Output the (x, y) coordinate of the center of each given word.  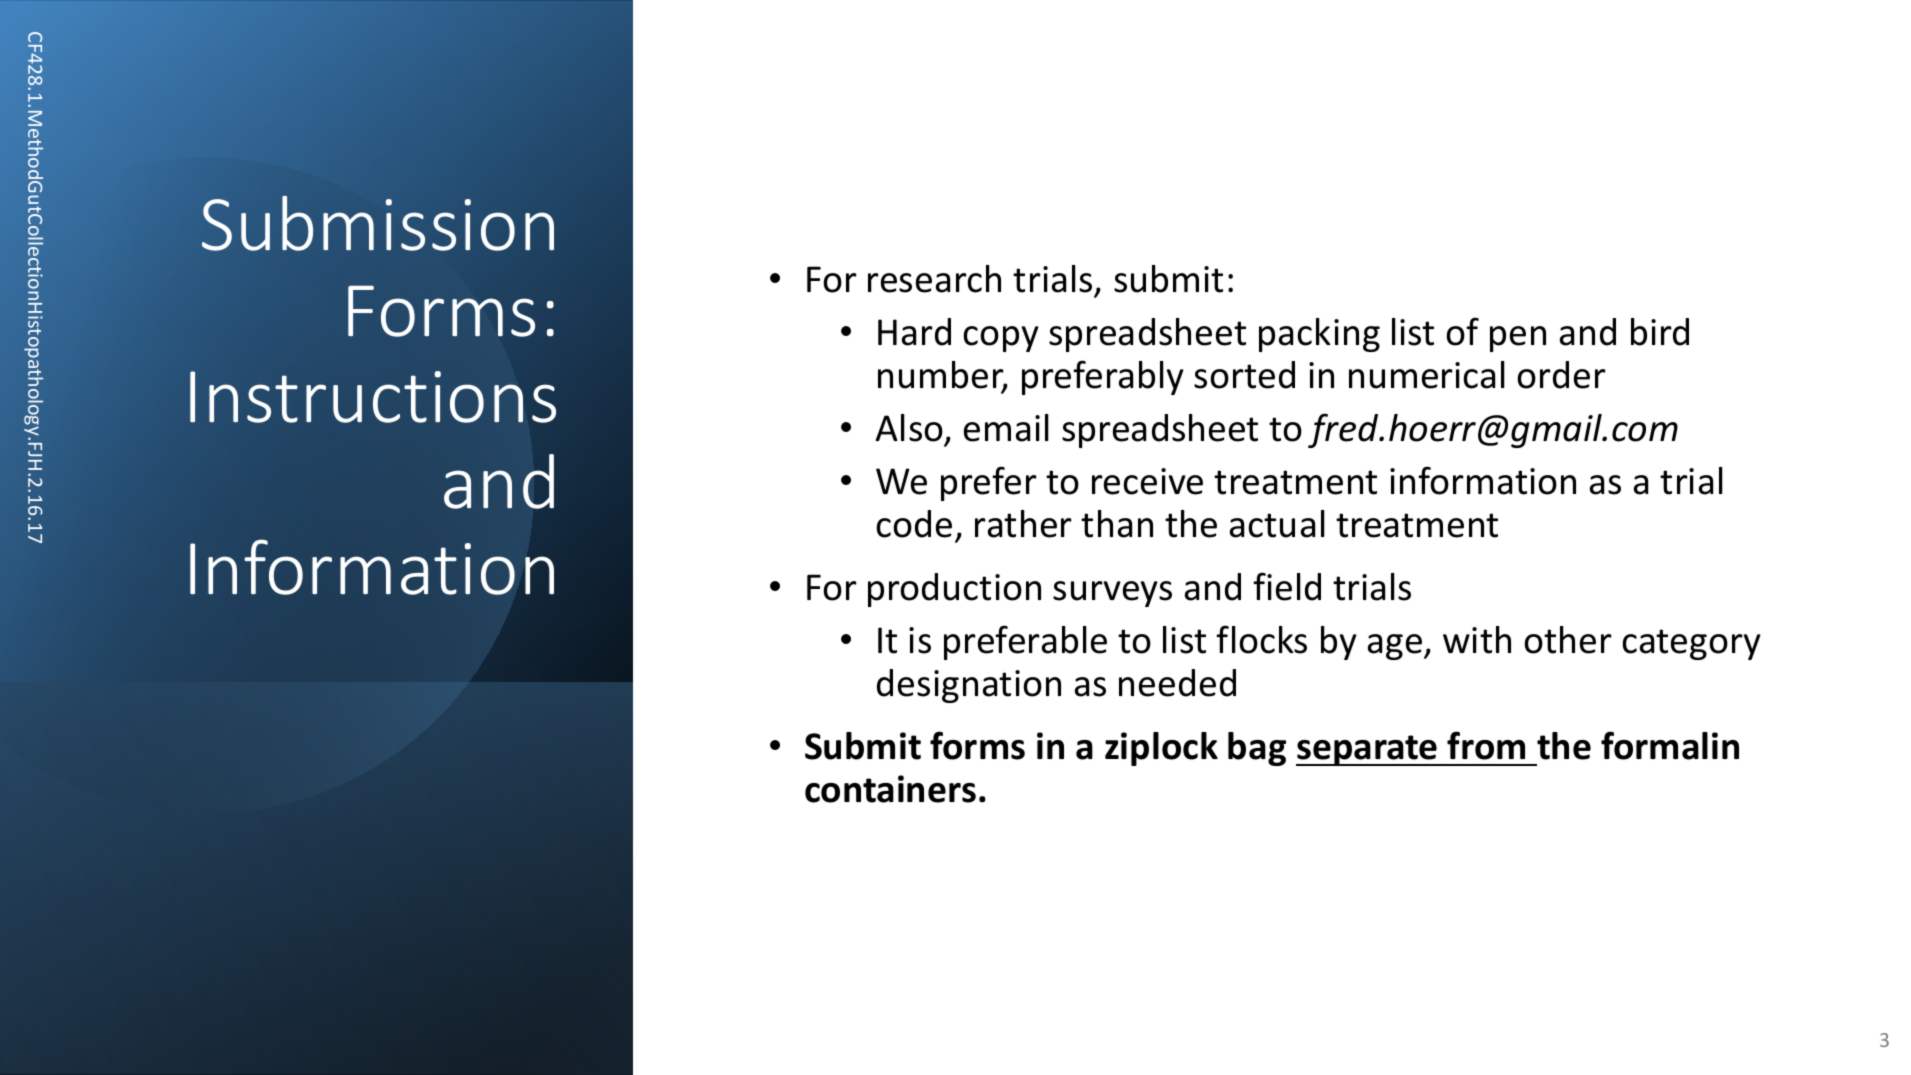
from (1486, 745)
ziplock (1161, 749)
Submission (378, 223)
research (934, 279)
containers (890, 789)
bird (1660, 332)
